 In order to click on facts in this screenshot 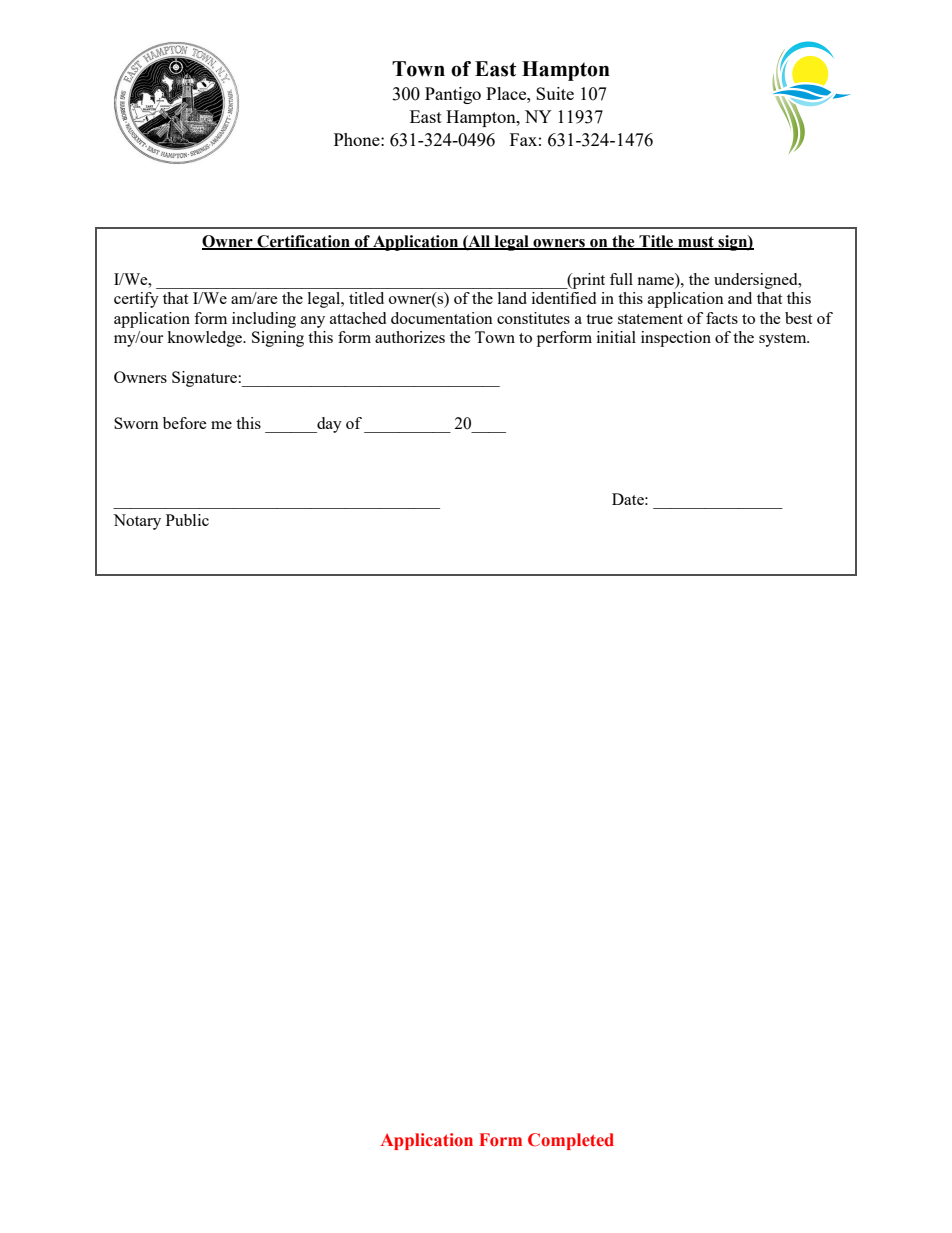, I will do `click(722, 318)`.
